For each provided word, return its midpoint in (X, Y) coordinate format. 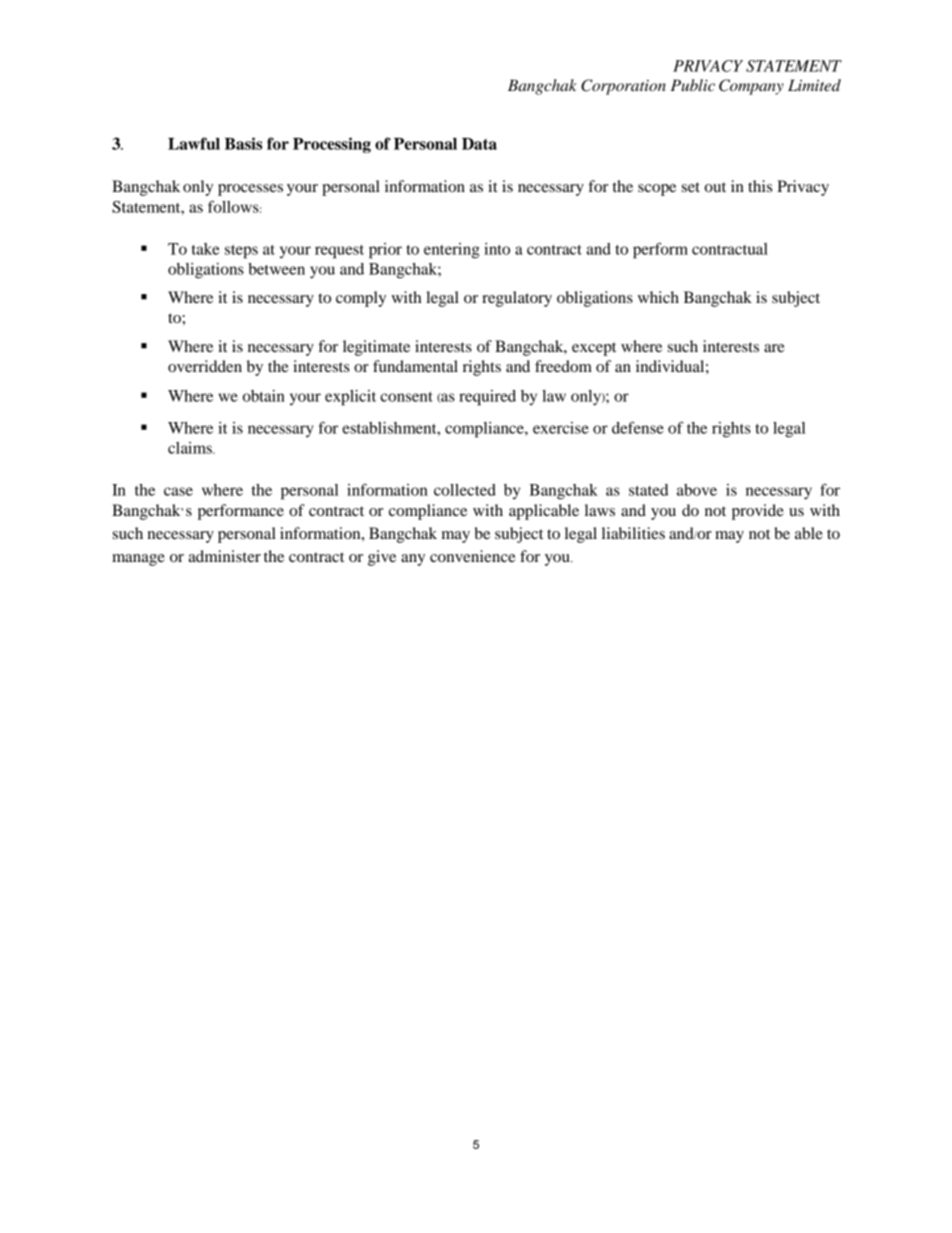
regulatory (517, 299)
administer (225, 556)
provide (758, 512)
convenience (473, 556)
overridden (205, 366)
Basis (243, 143)
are (774, 348)
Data (479, 144)
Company (751, 87)
